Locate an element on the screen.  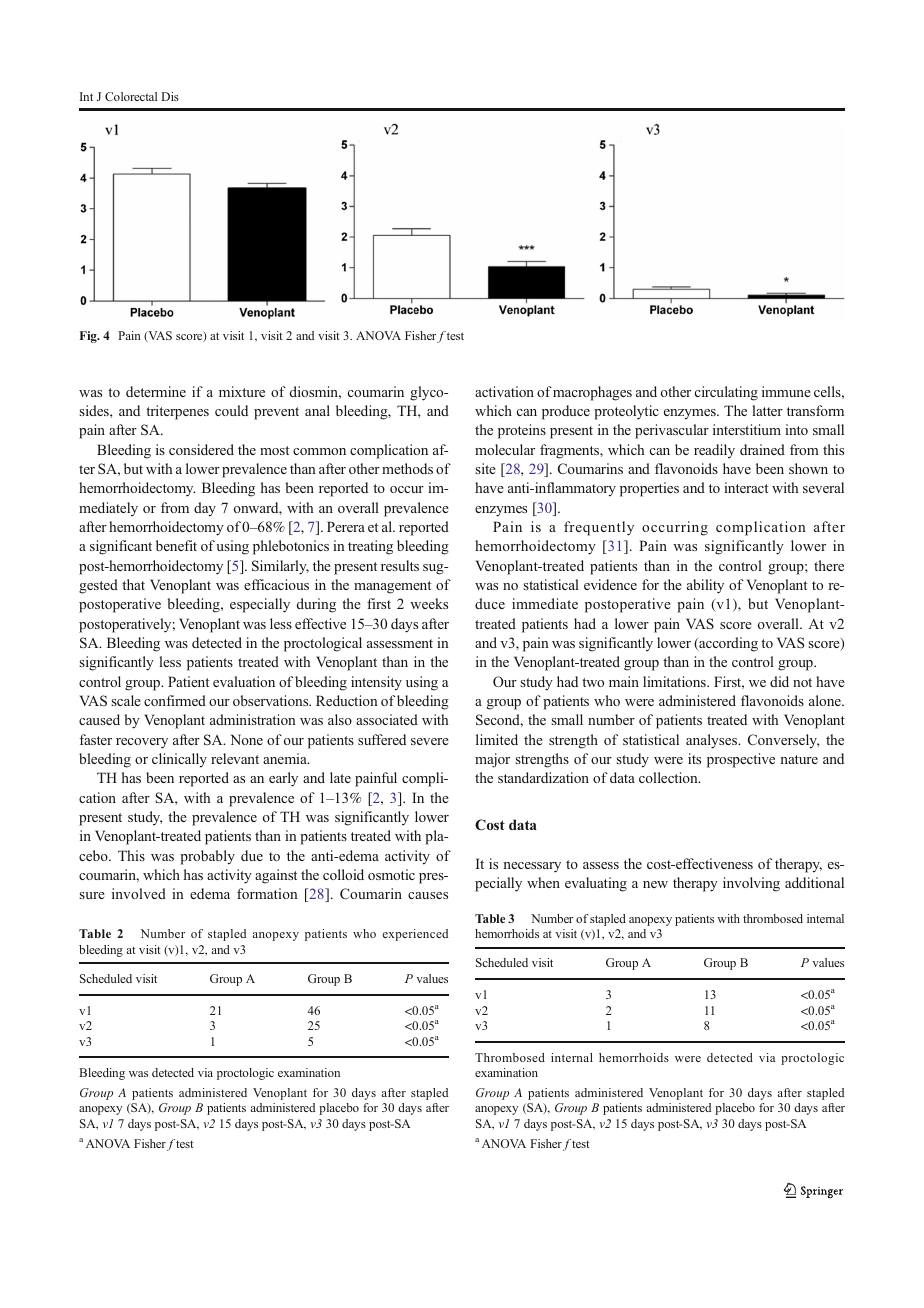
involving is located at coordinates (751, 884).
